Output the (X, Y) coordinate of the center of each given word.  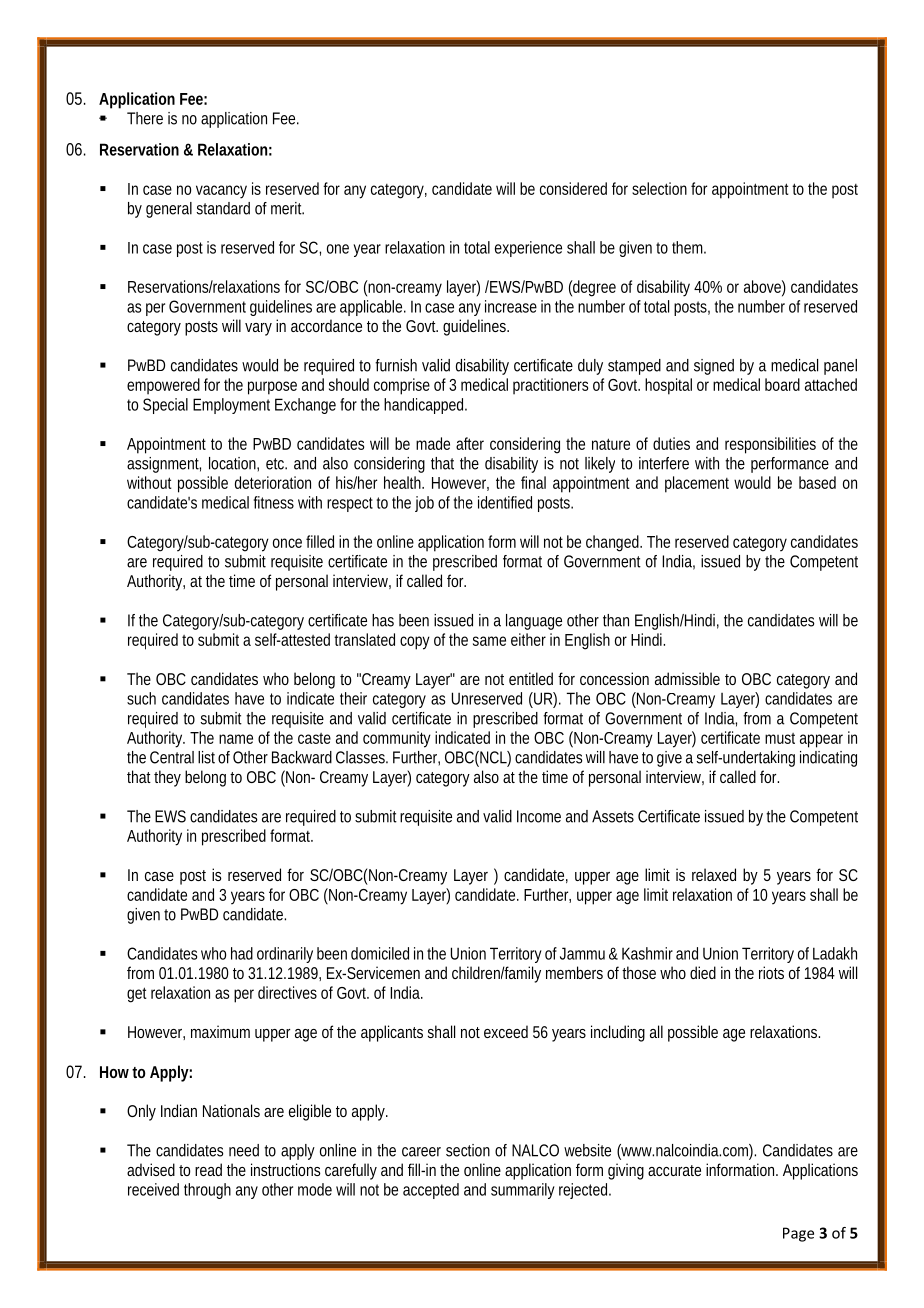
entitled (534, 678)
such (141, 698)
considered (573, 188)
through (207, 1191)
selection (662, 188)
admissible (687, 678)
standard (223, 208)
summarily (523, 1191)
